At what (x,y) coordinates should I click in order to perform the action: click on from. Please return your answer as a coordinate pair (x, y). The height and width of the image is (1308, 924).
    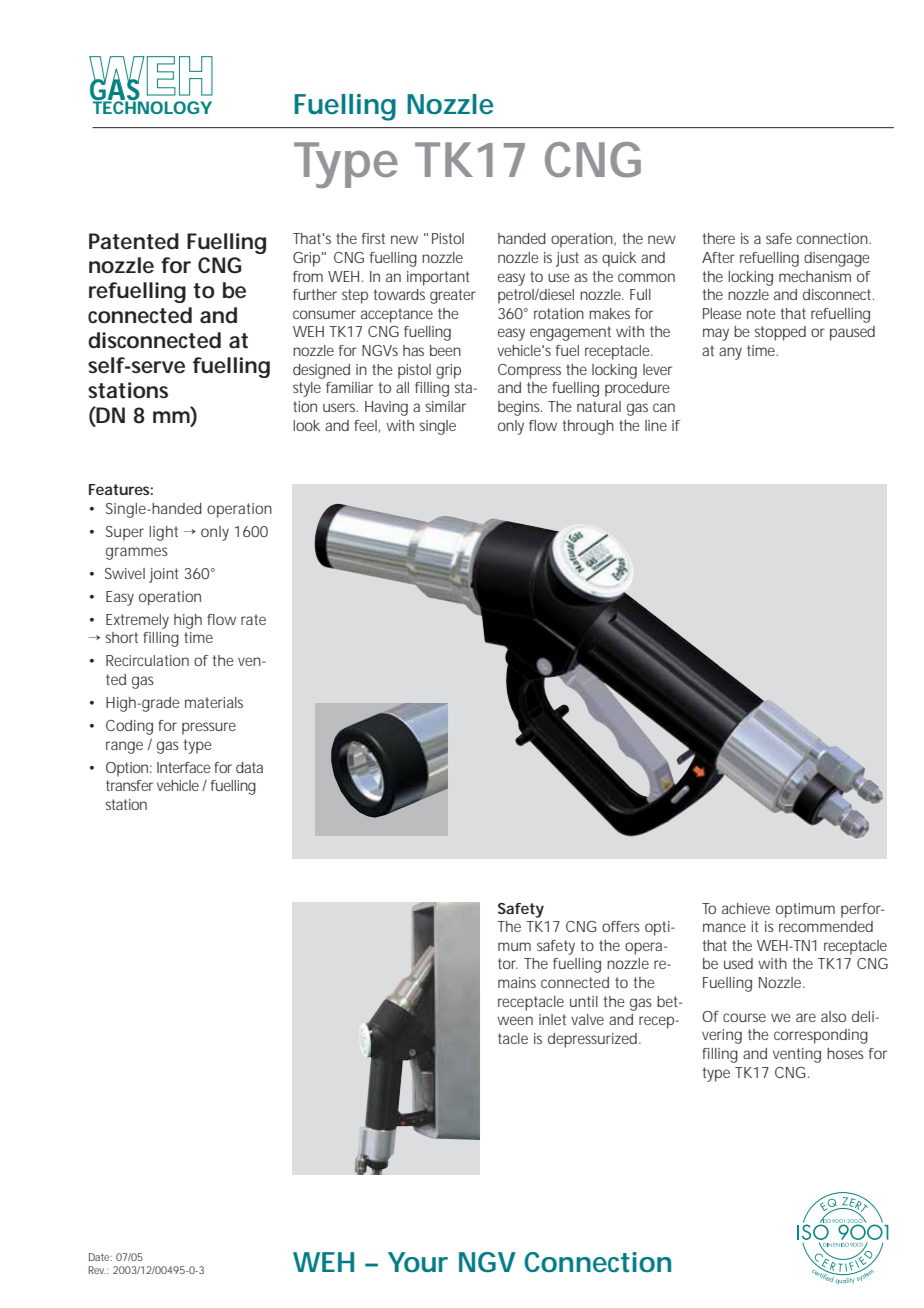
    Looking at the image, I should click on (308, 276).
